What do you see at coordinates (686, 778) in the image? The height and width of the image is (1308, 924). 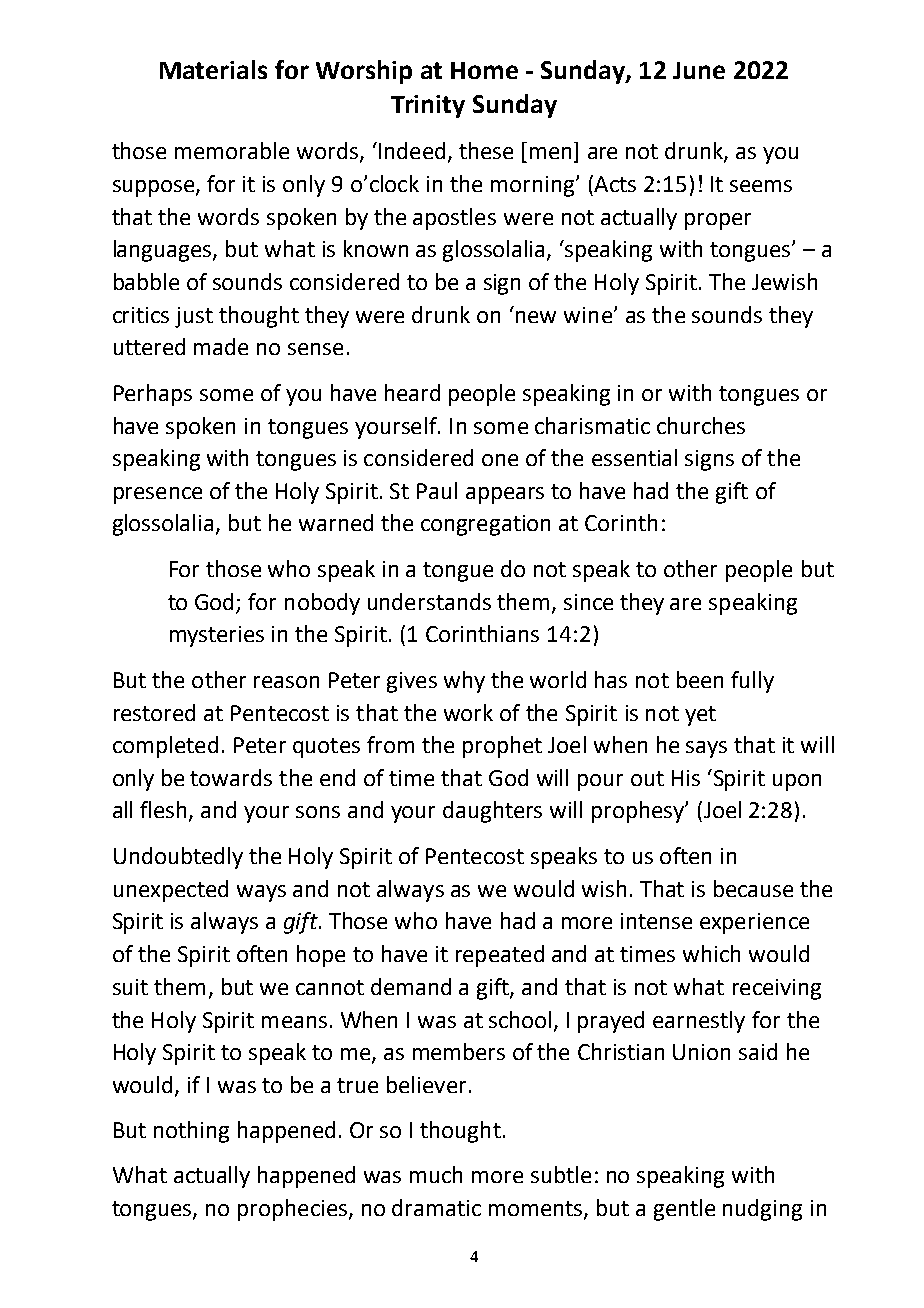 I see `His` at bounding box center [686, 778].
